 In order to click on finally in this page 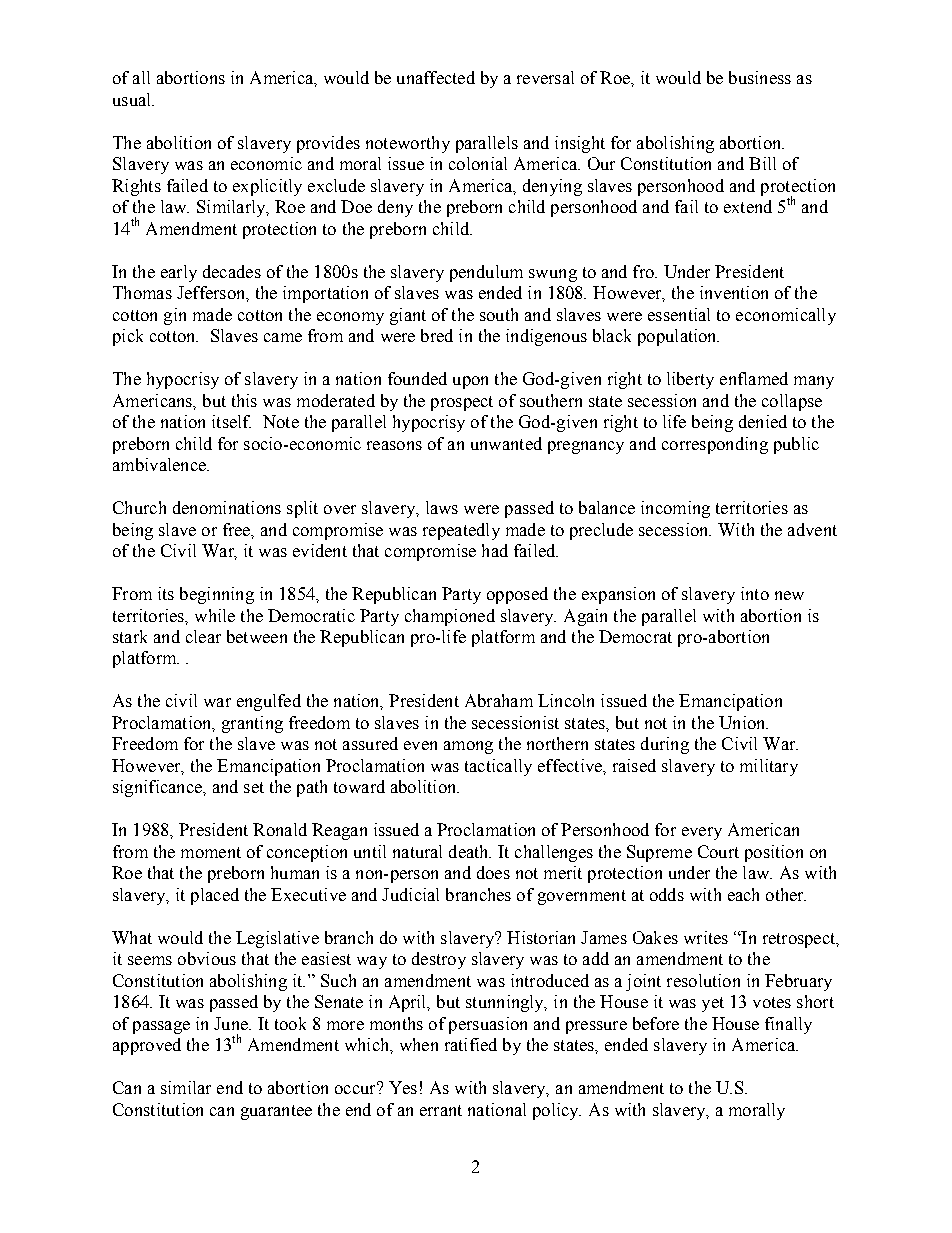, I will do `click(788, 1025)`.
